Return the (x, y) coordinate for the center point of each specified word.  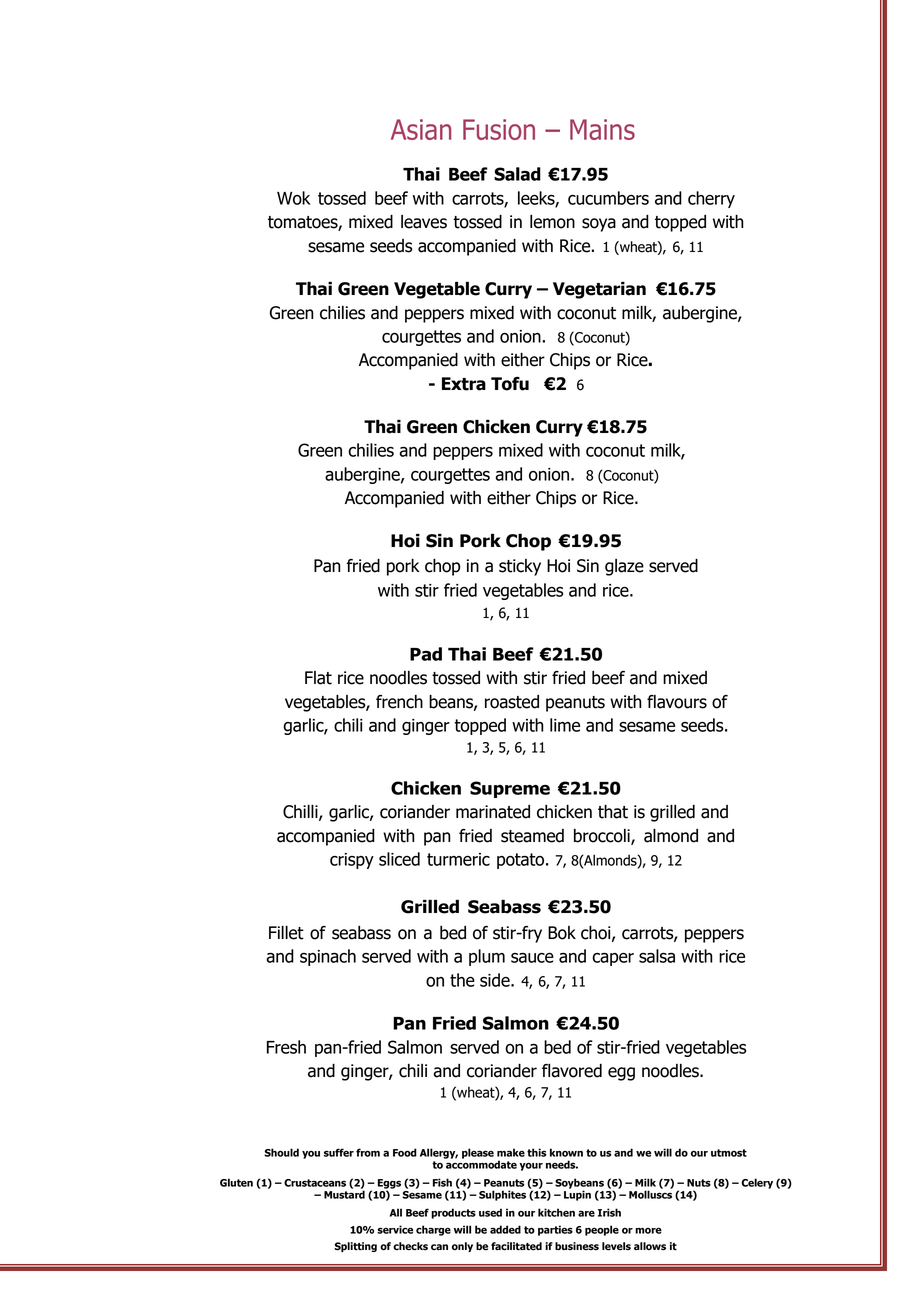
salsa (657, 956)
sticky (520, 567)
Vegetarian (599, 290)
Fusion (499, 129)
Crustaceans (315, 1183)
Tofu (510, 384)
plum (487, 957)
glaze (624, 567)
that (613, 812)
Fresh (286, 1047)
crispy (352, 861)
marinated (493, 812)
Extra (464, 384)
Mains (602, 129)
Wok (293, 198)
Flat (318, 678)
